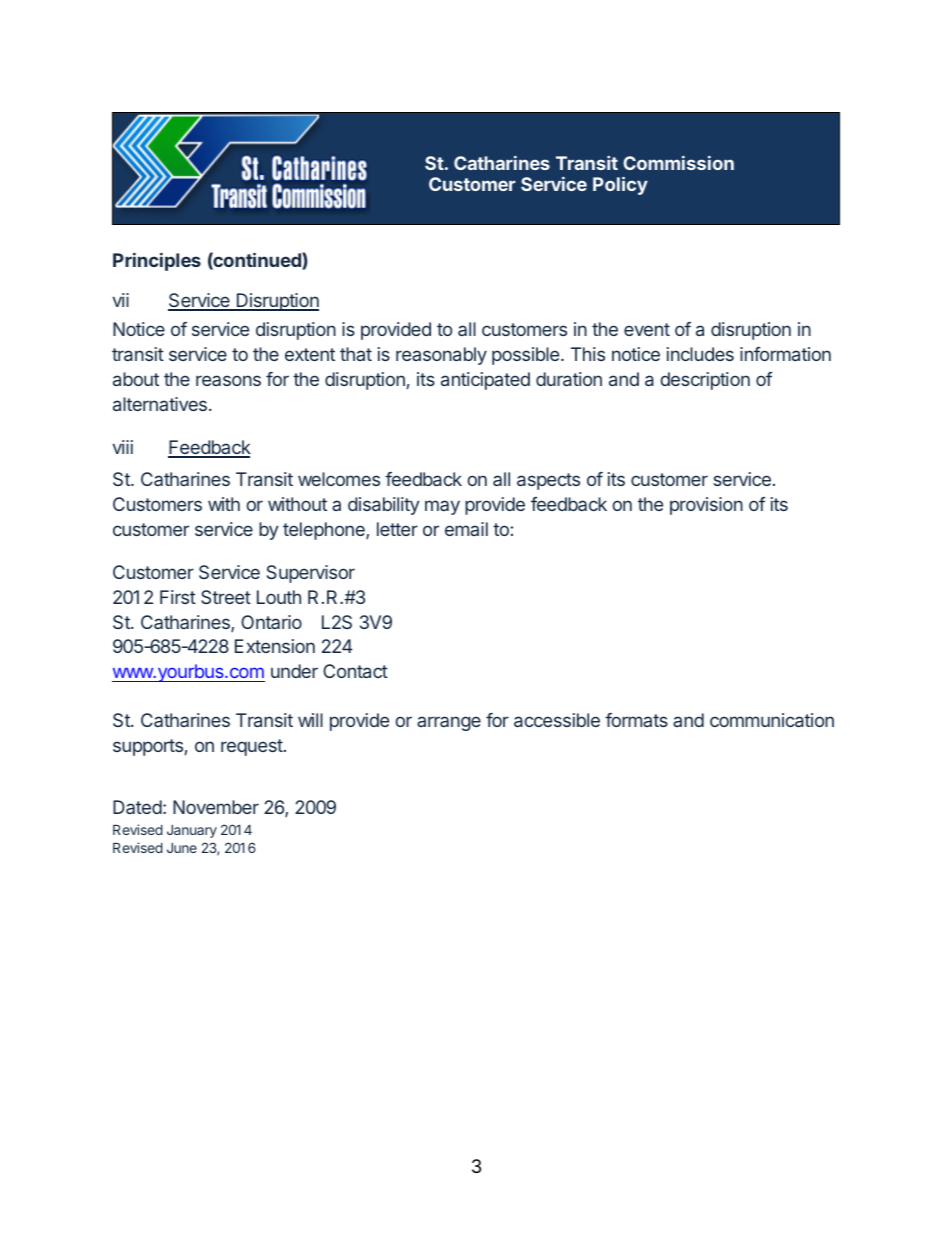  What do you see at coordinates (700, 354) in the document?
I see `includes` at bounding box center [700, 354].
